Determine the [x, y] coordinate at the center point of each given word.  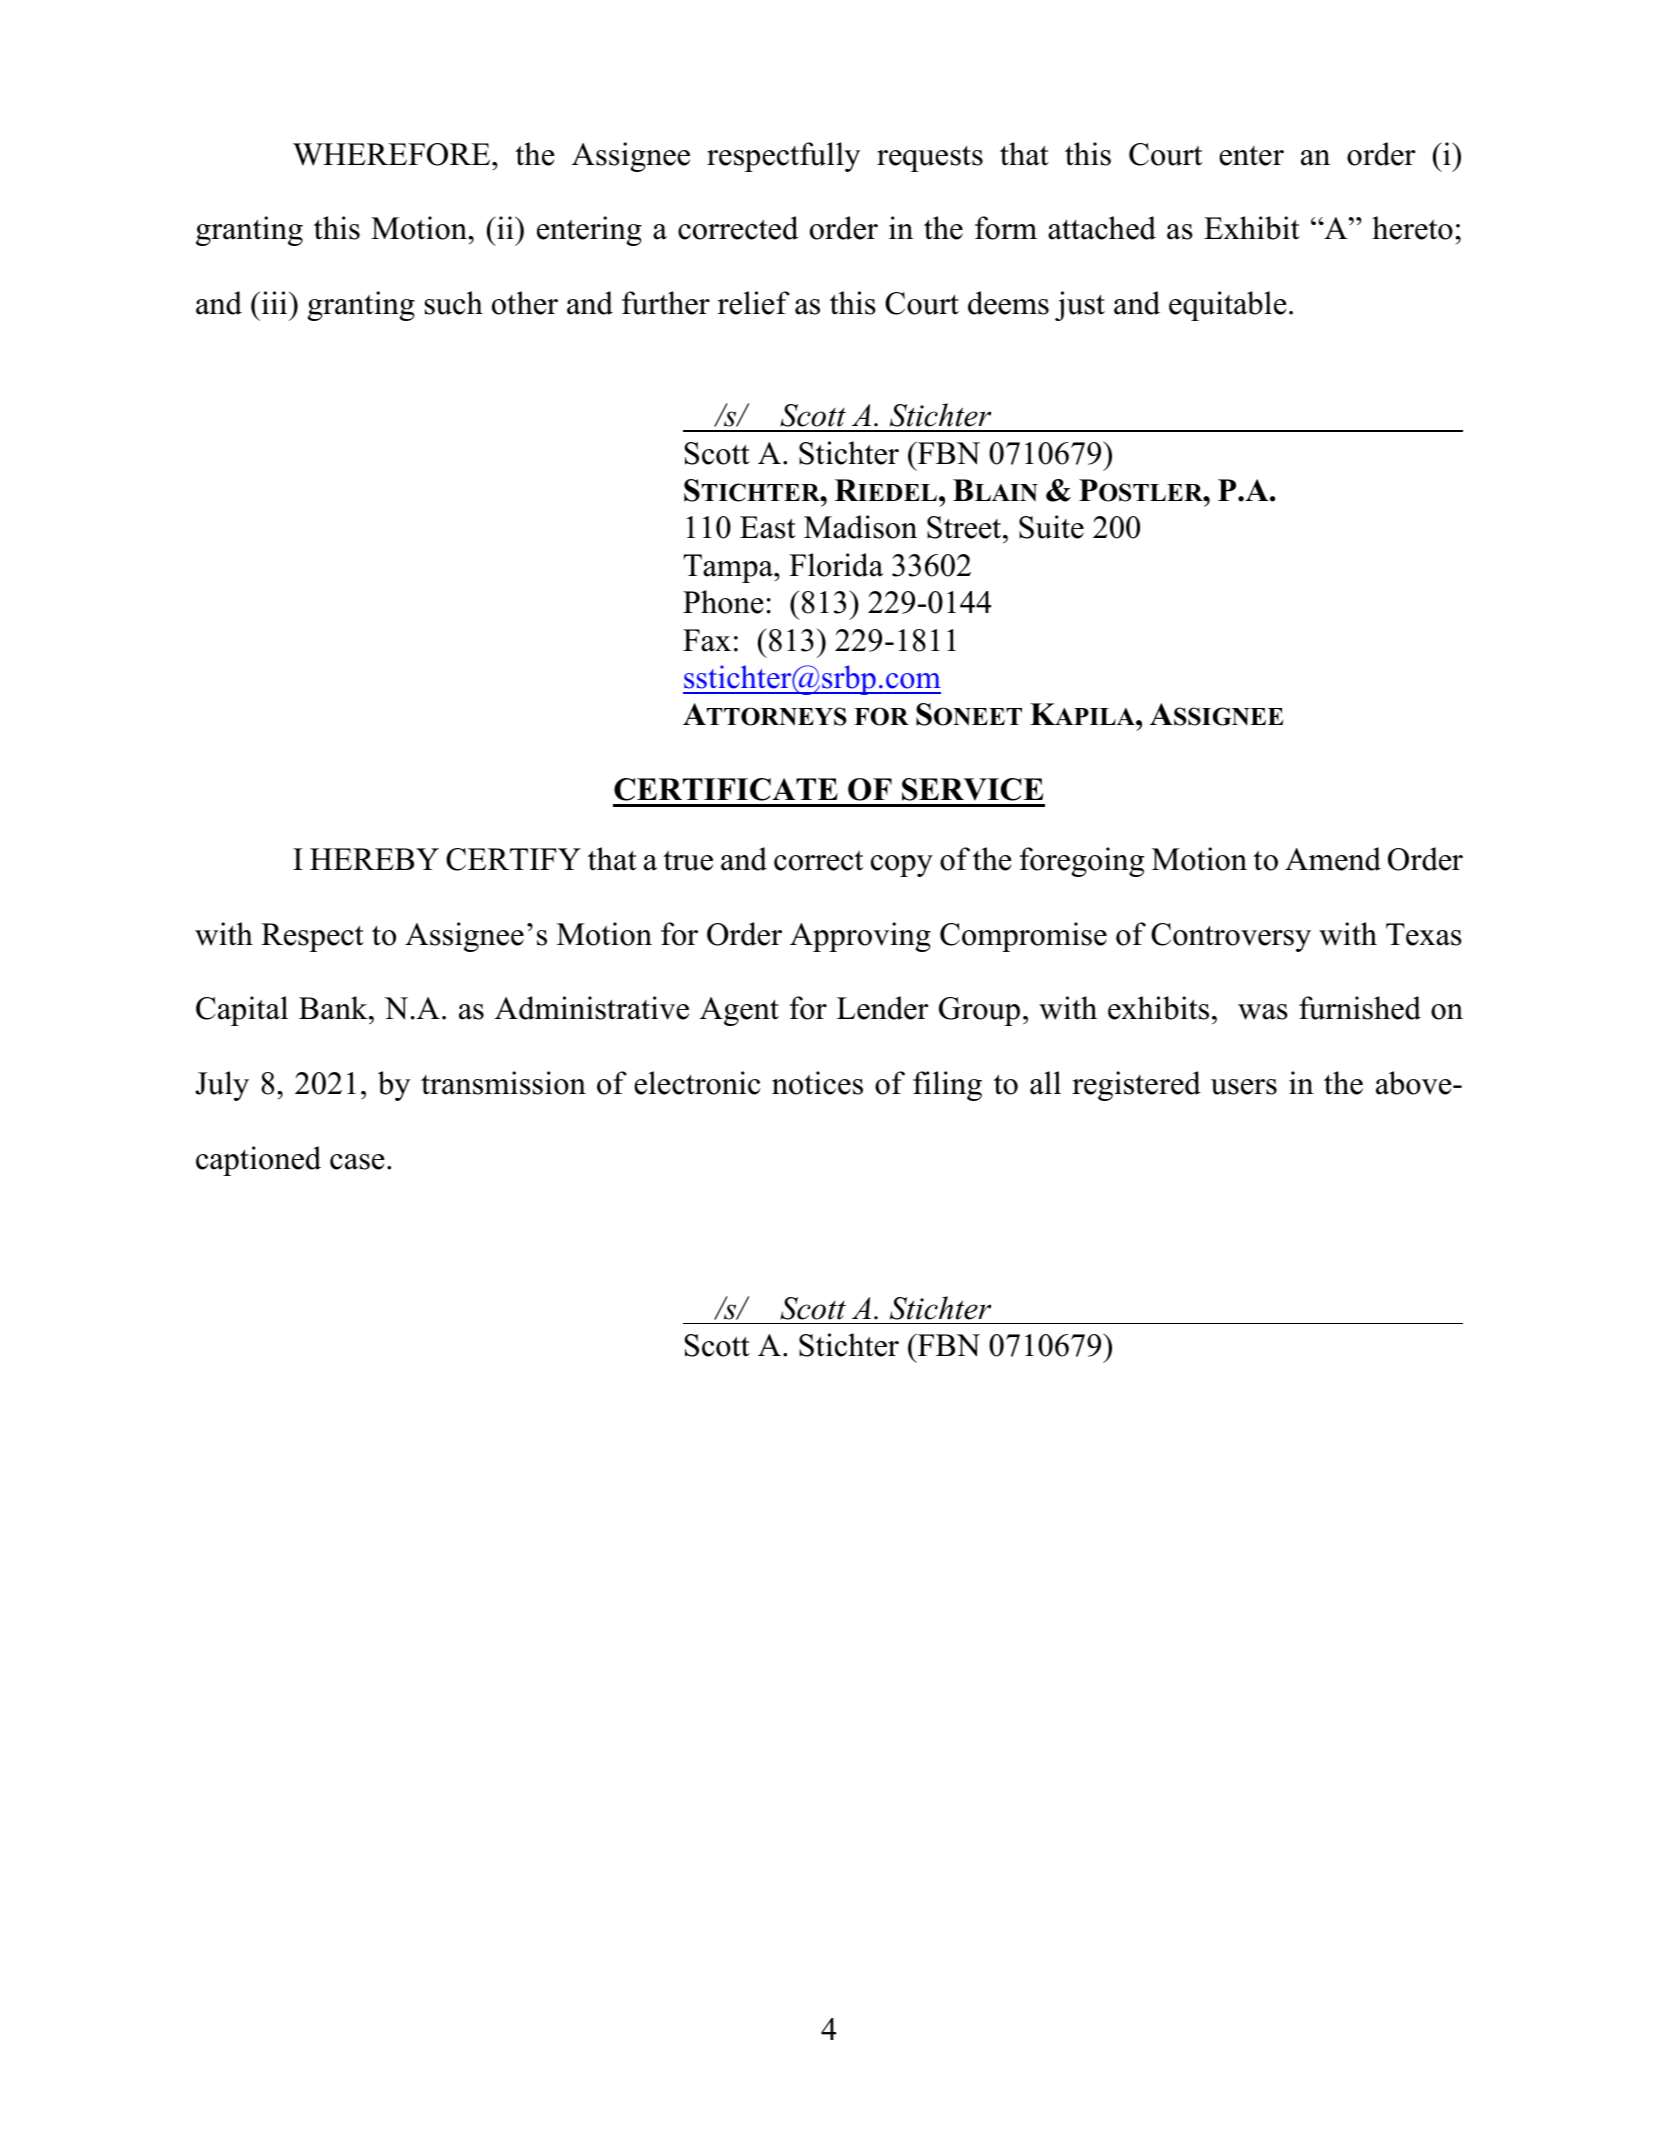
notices [817, 1083]
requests [930, 159]
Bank [334, 1008]
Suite [1051, 527]
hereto [1412, 228]
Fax [707, 640]
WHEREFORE [393, 154]
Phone [723, 602]
